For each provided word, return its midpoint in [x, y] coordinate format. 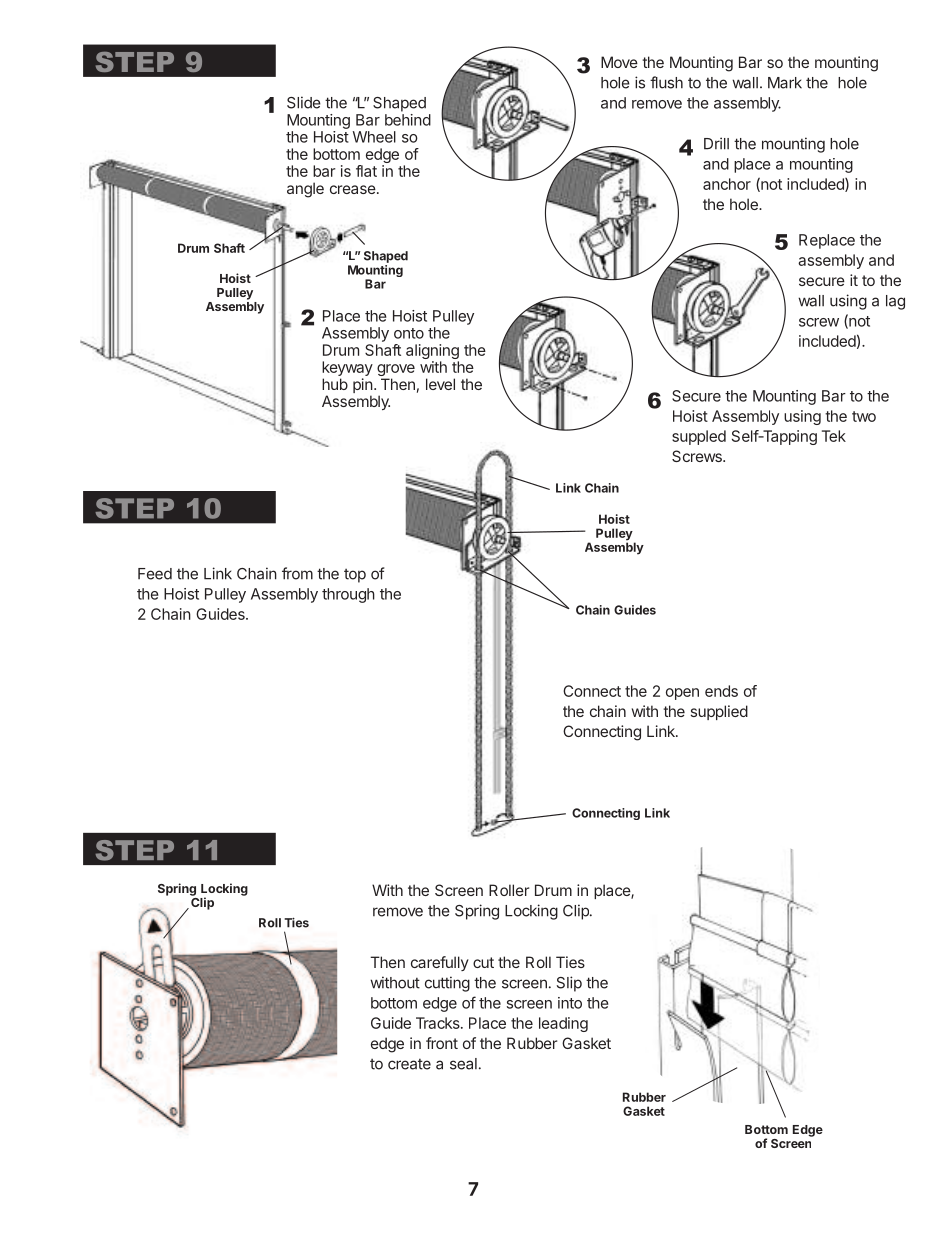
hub [335, 384]
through [348, 595]
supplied [719, 712]
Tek [834, 436]
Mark [785, 83]
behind [408, 120]
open [682, 694]
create [409, 1064]
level [440, 384]
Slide [304, 102]
